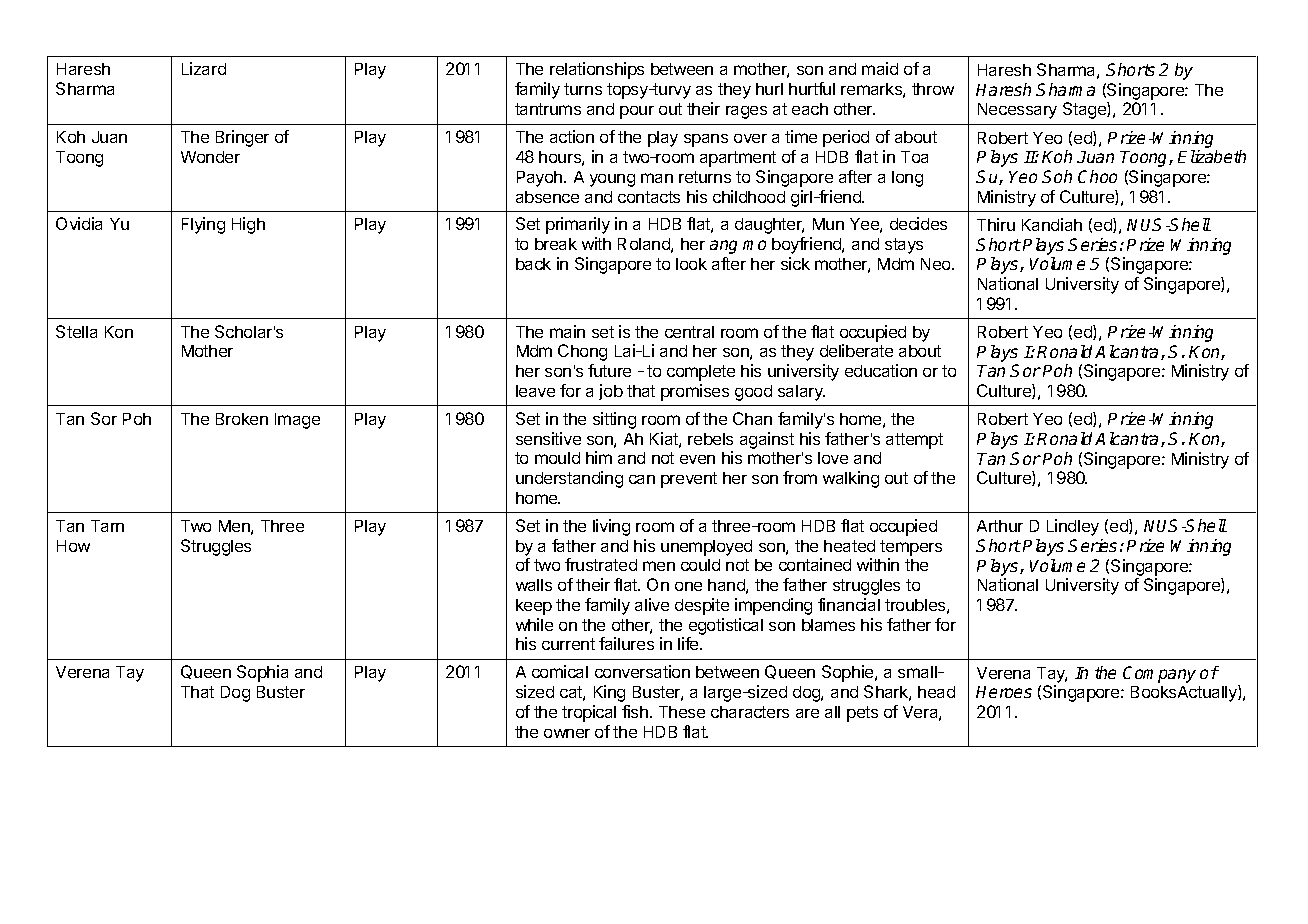 Image resolution: width=1308 pixels, height=924 pixels. Describe the element at coordinates (76, 331) in the image. I see `Stella` at that location.
